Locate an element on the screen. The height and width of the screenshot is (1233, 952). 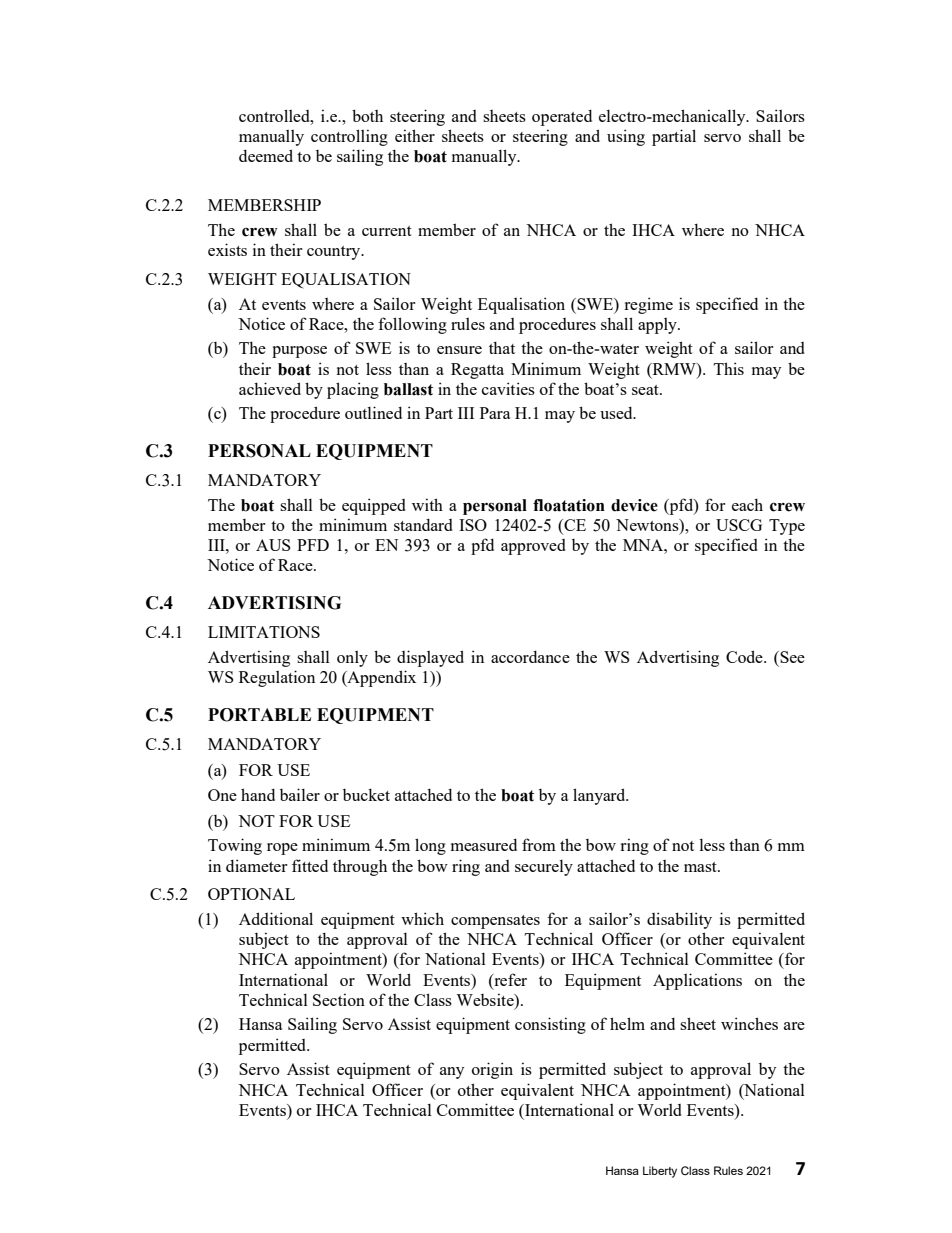
purpose is located at coordinates (299, 352).
